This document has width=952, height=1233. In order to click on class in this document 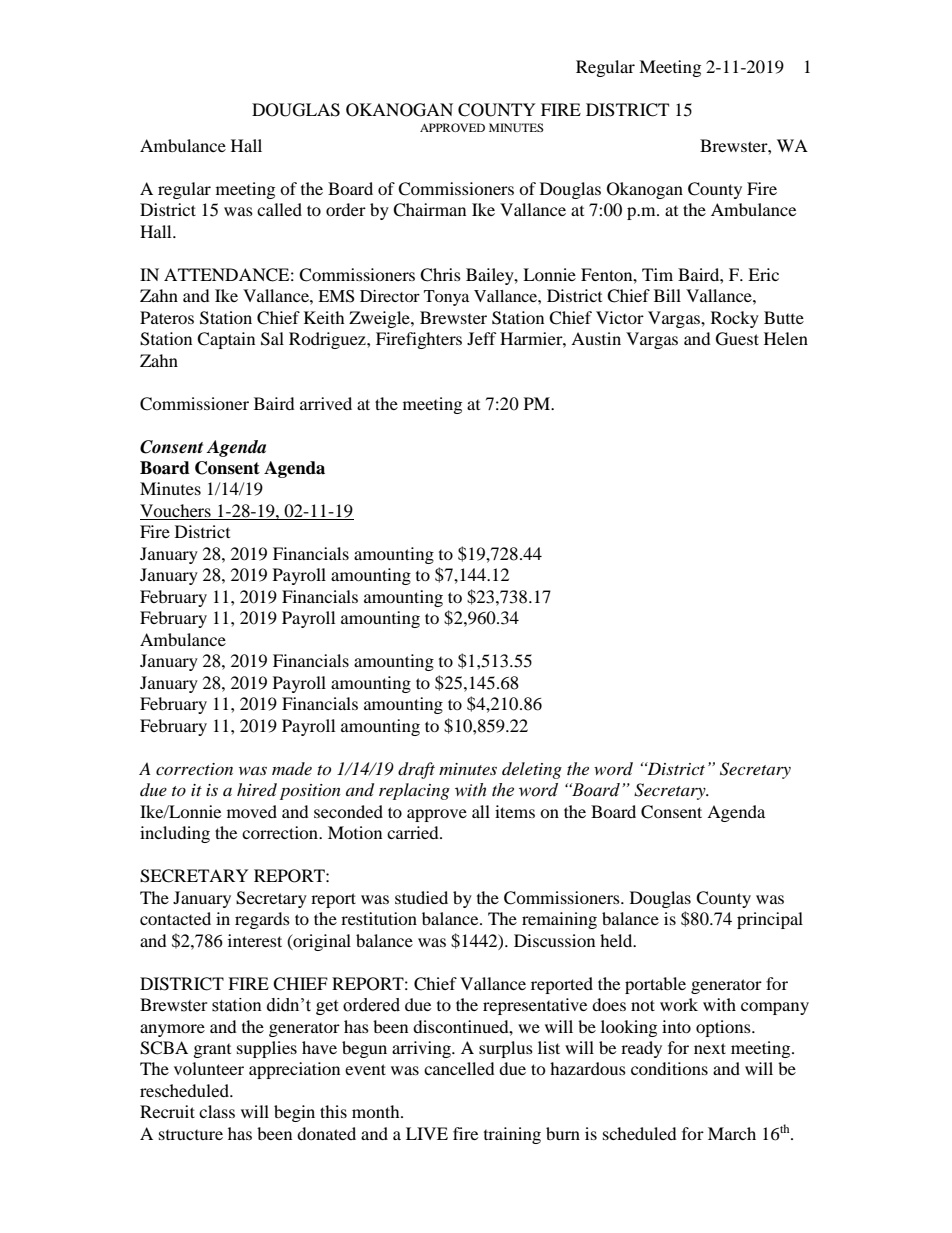, I will do `click(217, 1111)`.
